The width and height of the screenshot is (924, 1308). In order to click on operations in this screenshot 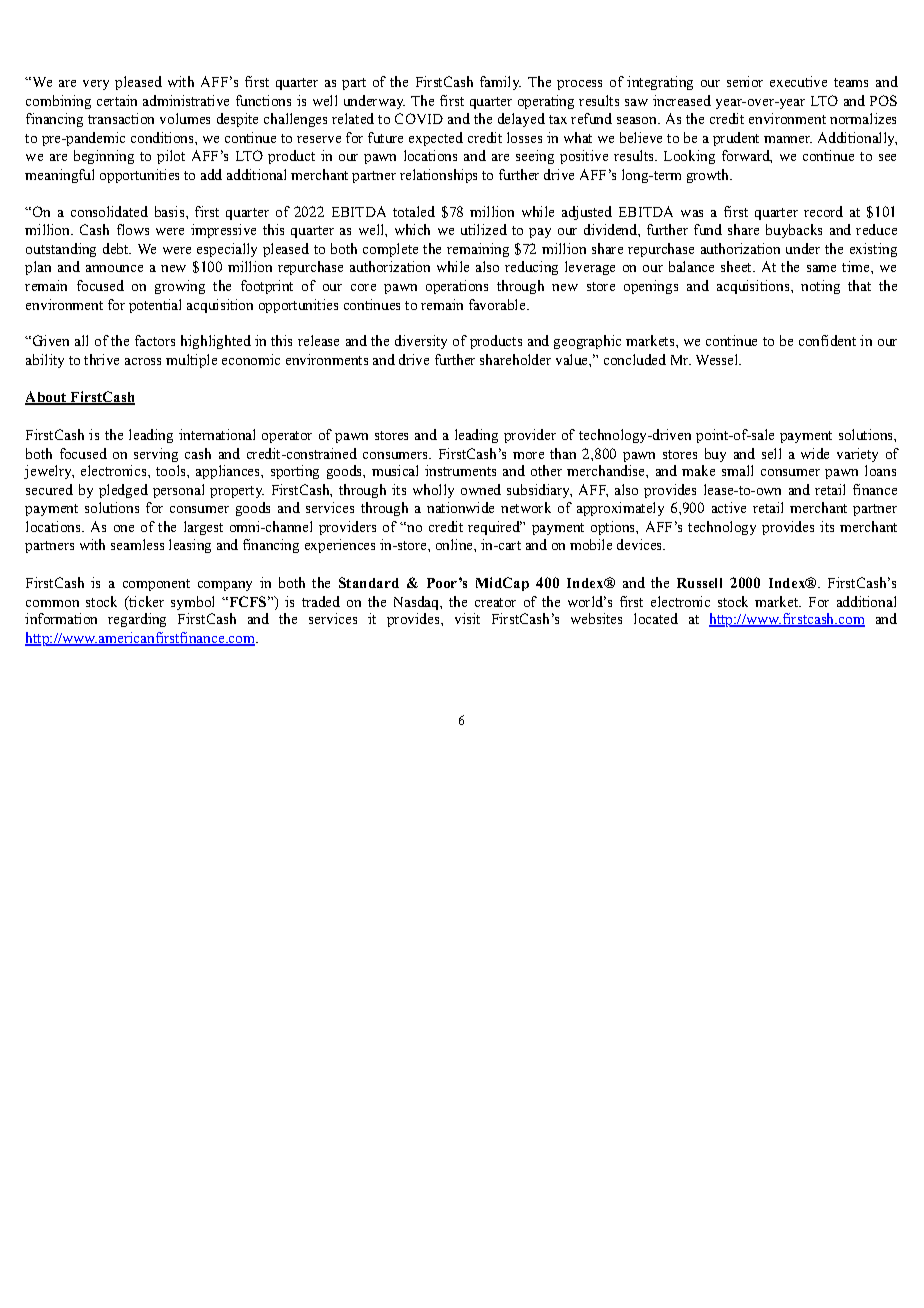, I will do `click(457, 287)`.
